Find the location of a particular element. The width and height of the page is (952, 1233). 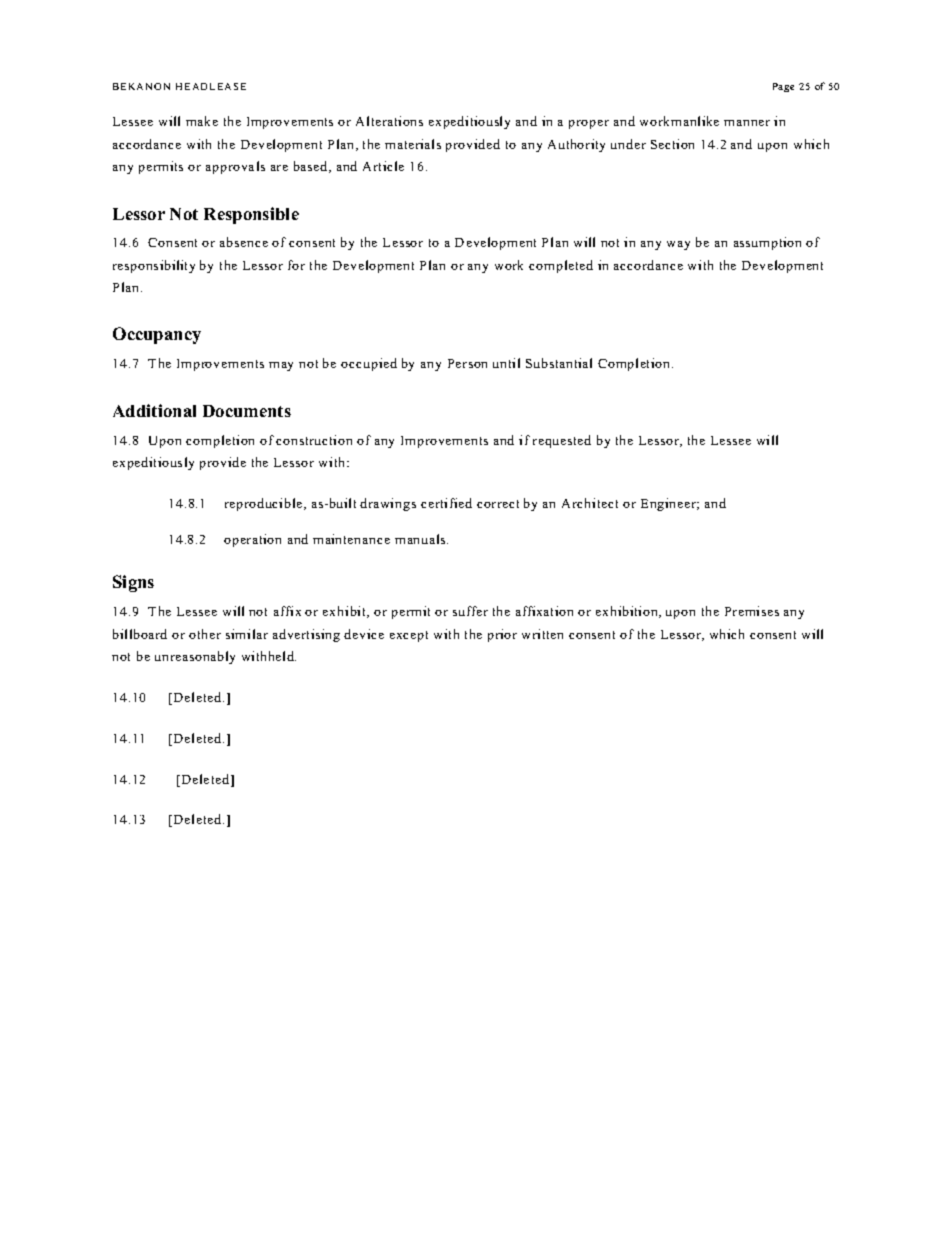

absence is located at coordinates (244, 242).
